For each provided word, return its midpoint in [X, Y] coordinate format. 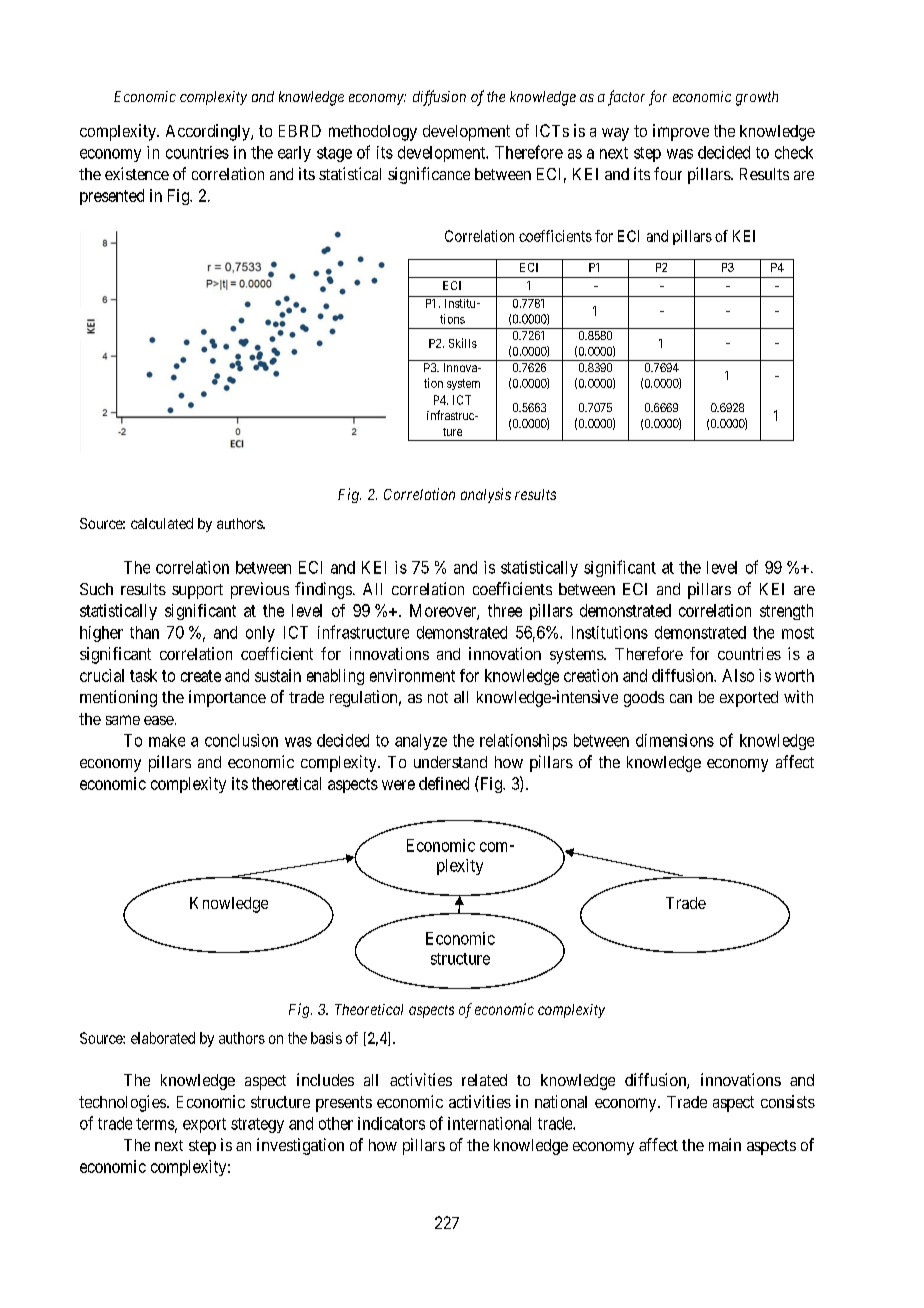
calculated [162, 523]
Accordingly [209, 132]
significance [429, 175]
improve [681, 132]
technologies [122, 1103]
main [725, 1144]
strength [786, 612]
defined [444, 783]
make [167, 740]
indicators [391, 1123]
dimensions [675, 740]
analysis [486, 495]
